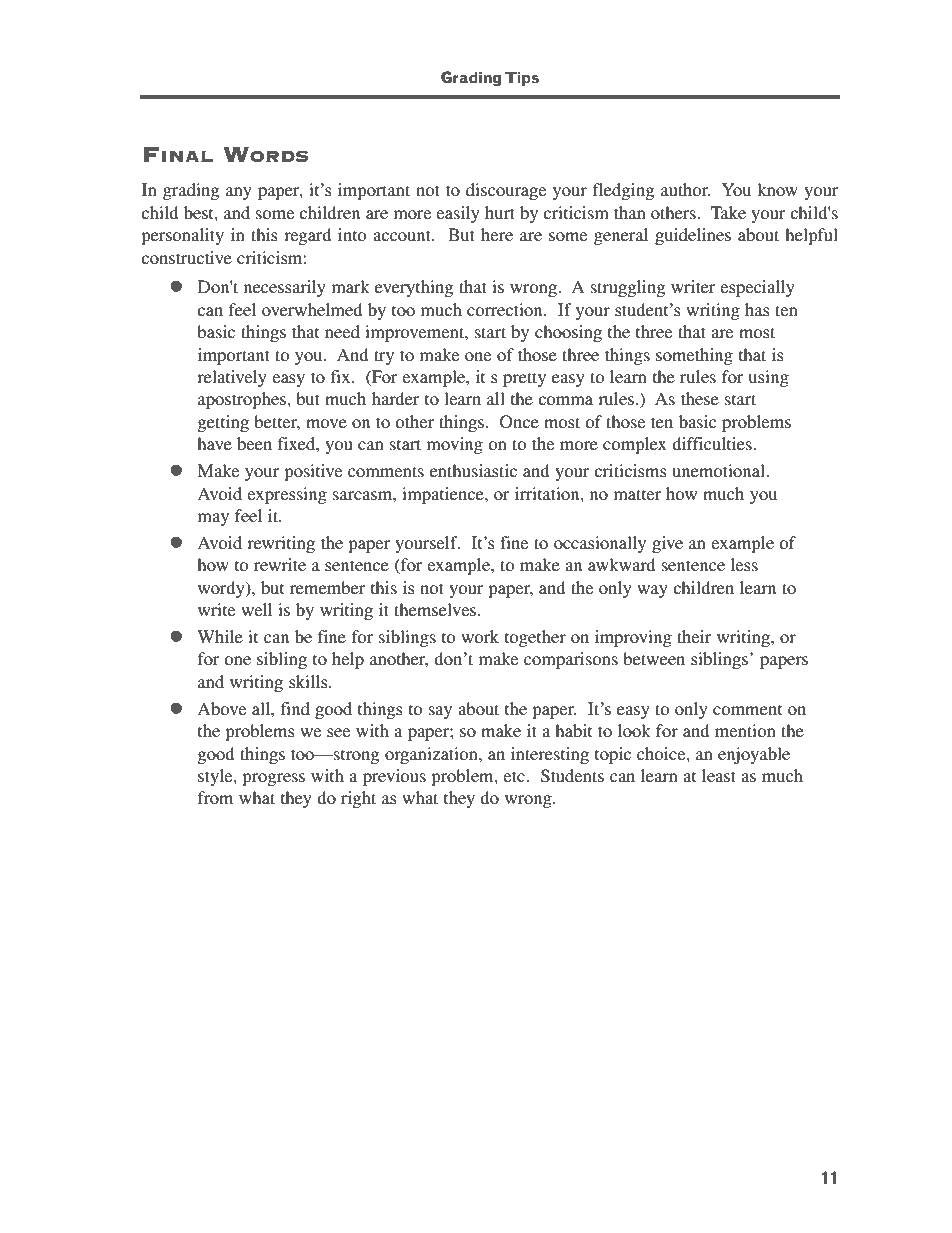 The height and width of the page is (1233, 952). What do you see at coordinates (522, 78) in the page?
I see `Tips` at bounding box center [522, 78].
